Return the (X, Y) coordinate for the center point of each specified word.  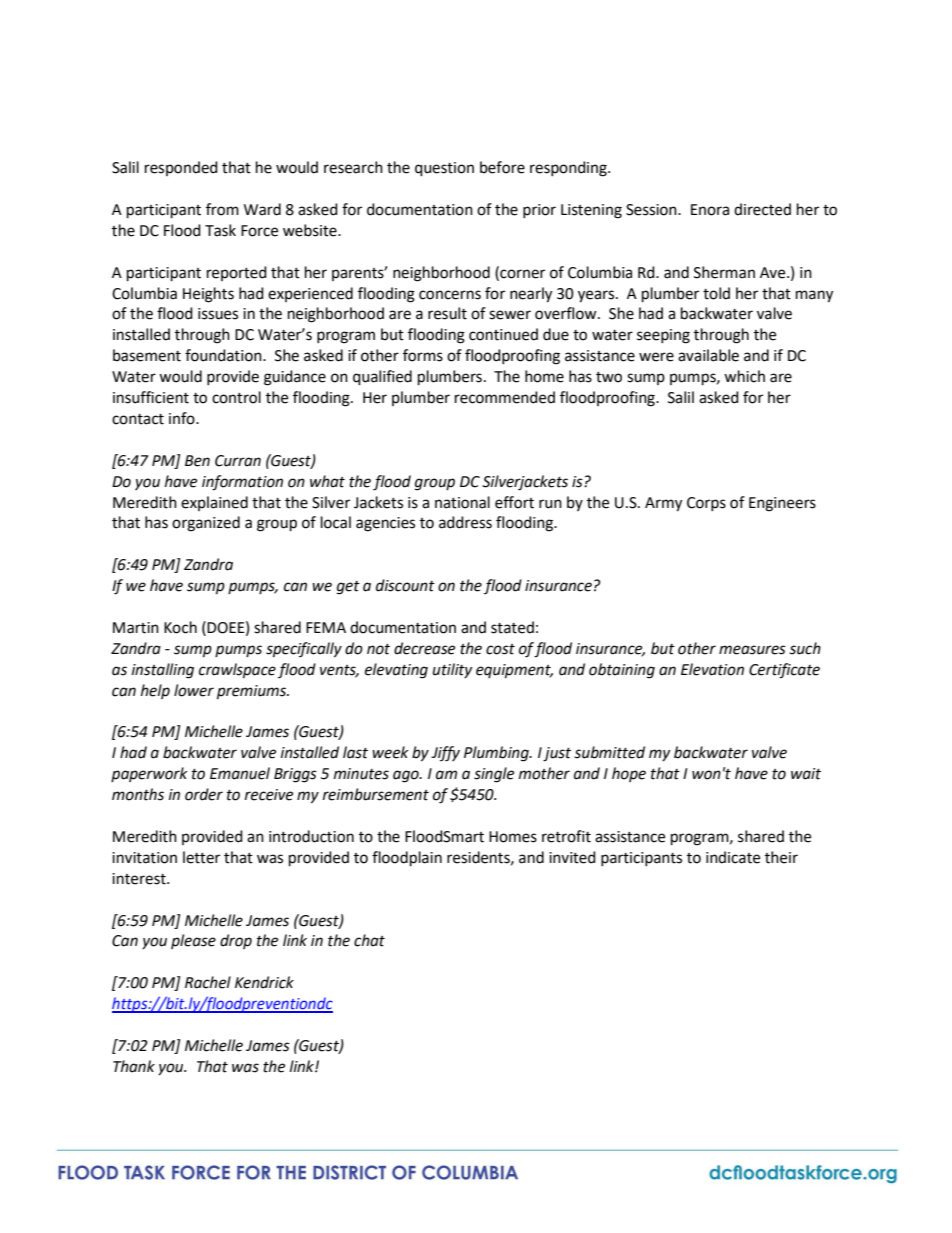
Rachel (208, 982)
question (444, 169)
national (462, 502)
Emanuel (240, 773)
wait (806, 774)
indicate (733, 857)
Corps (706, 504)
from (222, 209)
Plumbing (497, 754)
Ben (197, 461)
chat (369, 940)
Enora (710, 210)
